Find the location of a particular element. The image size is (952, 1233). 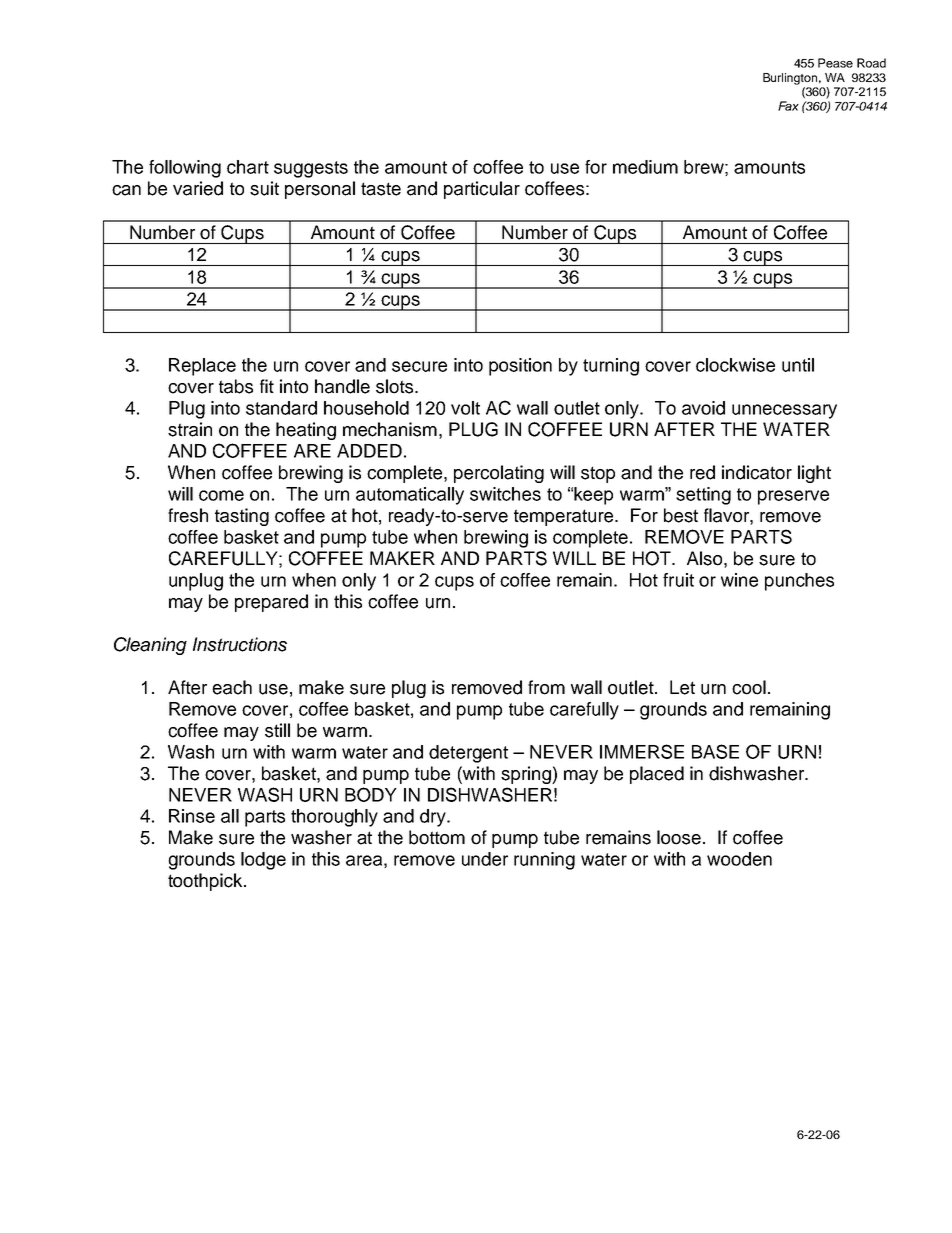

position is located at coordinates (520, 367).
